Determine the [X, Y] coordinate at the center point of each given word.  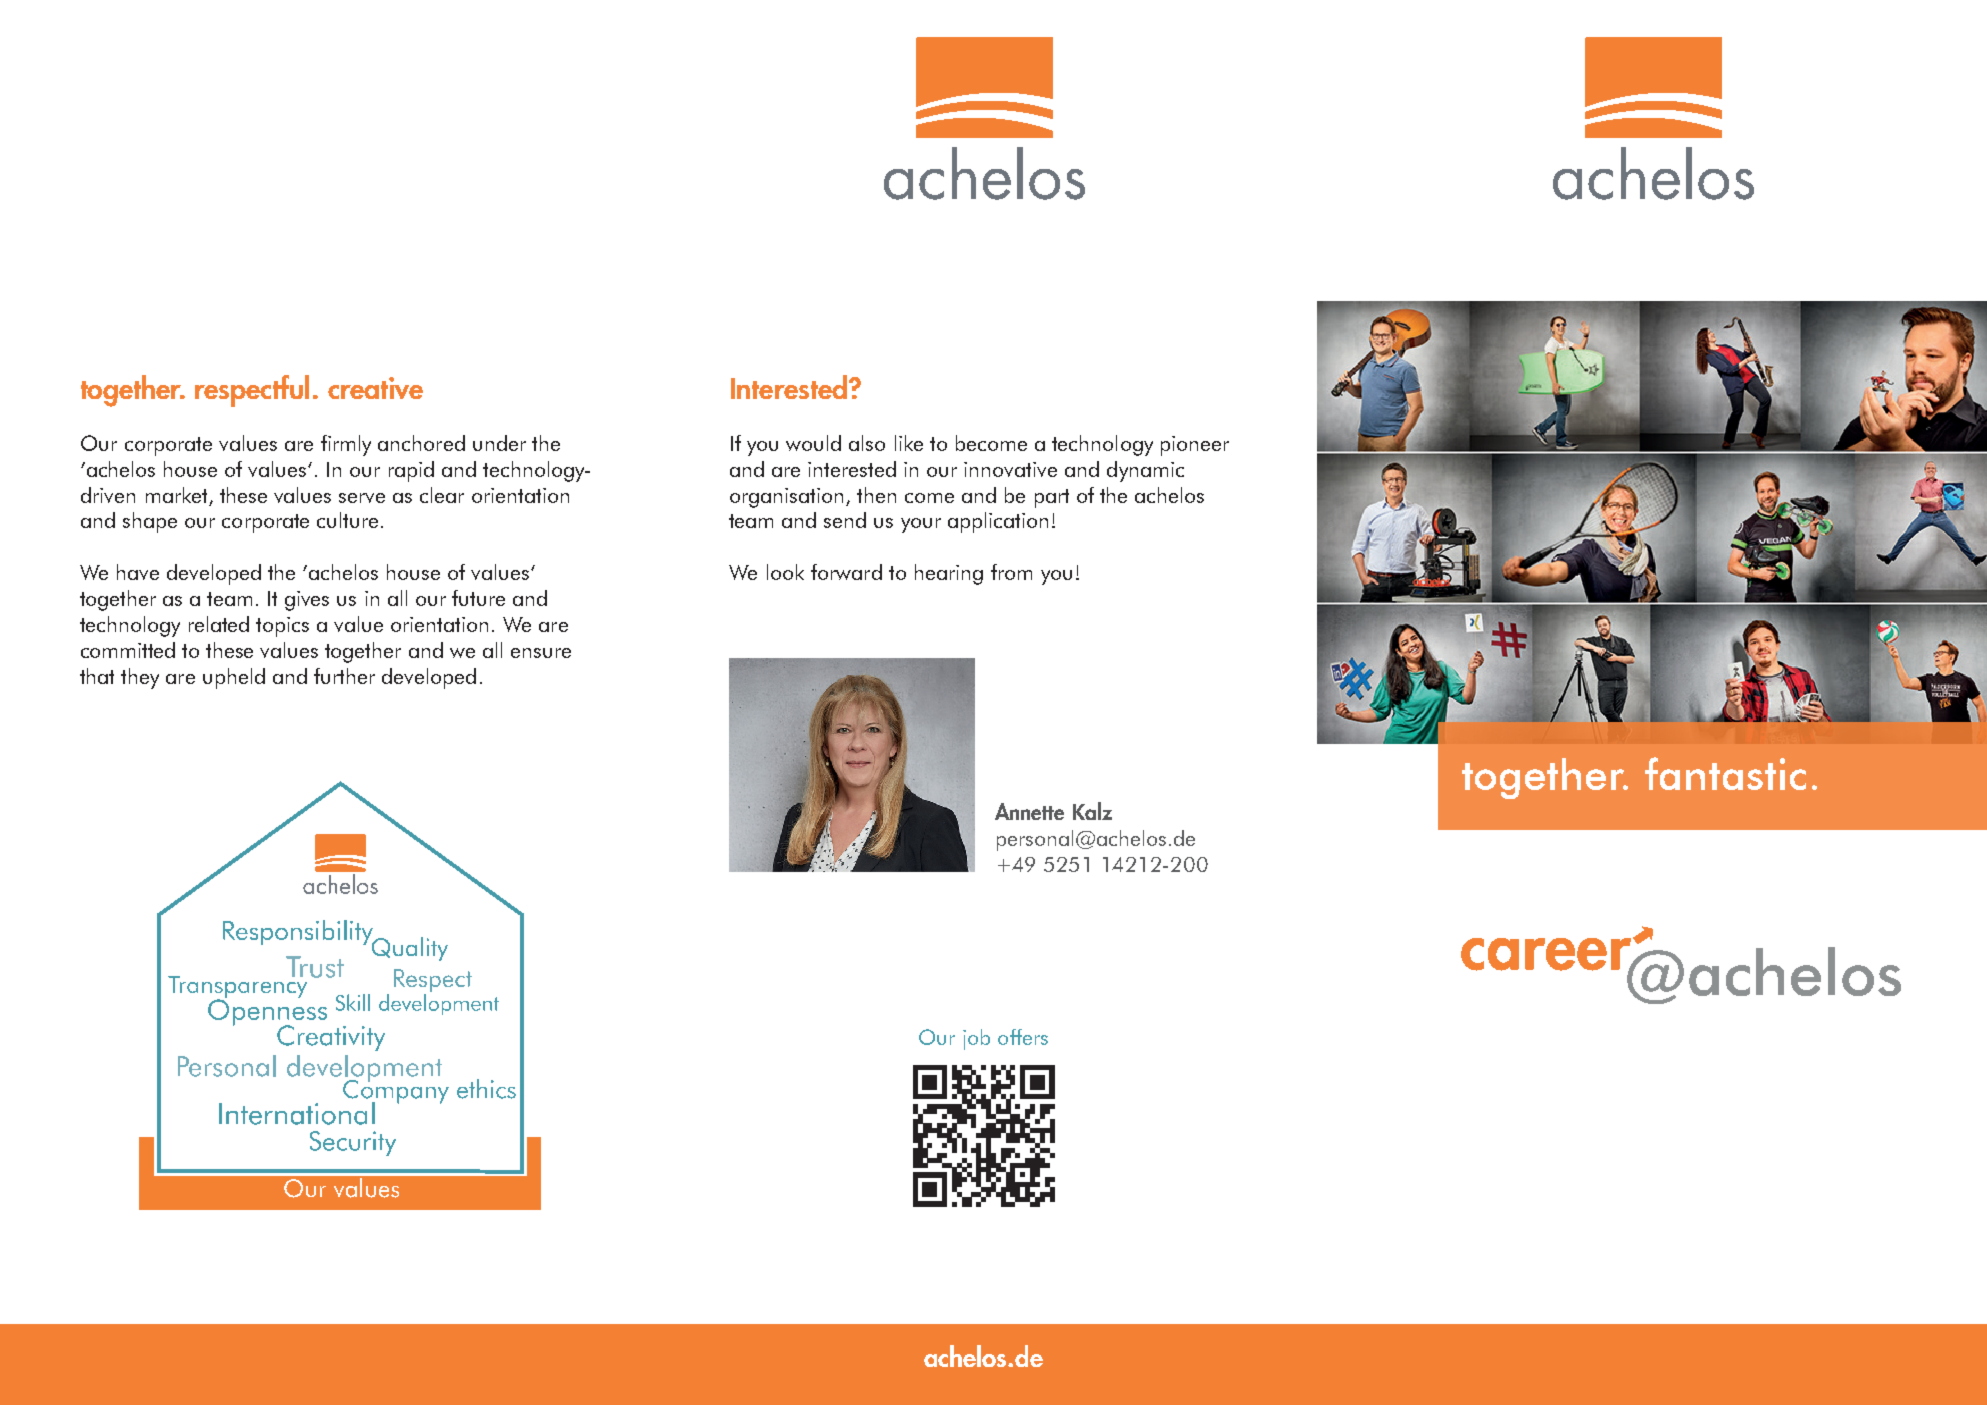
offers [1023, 1037]
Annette [1029, 811]
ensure [541, 653]
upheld [234, 678]
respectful [252, 391]
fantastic [1725, 773]
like [909, 443]
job [976, 1039]
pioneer [1195, 446]
